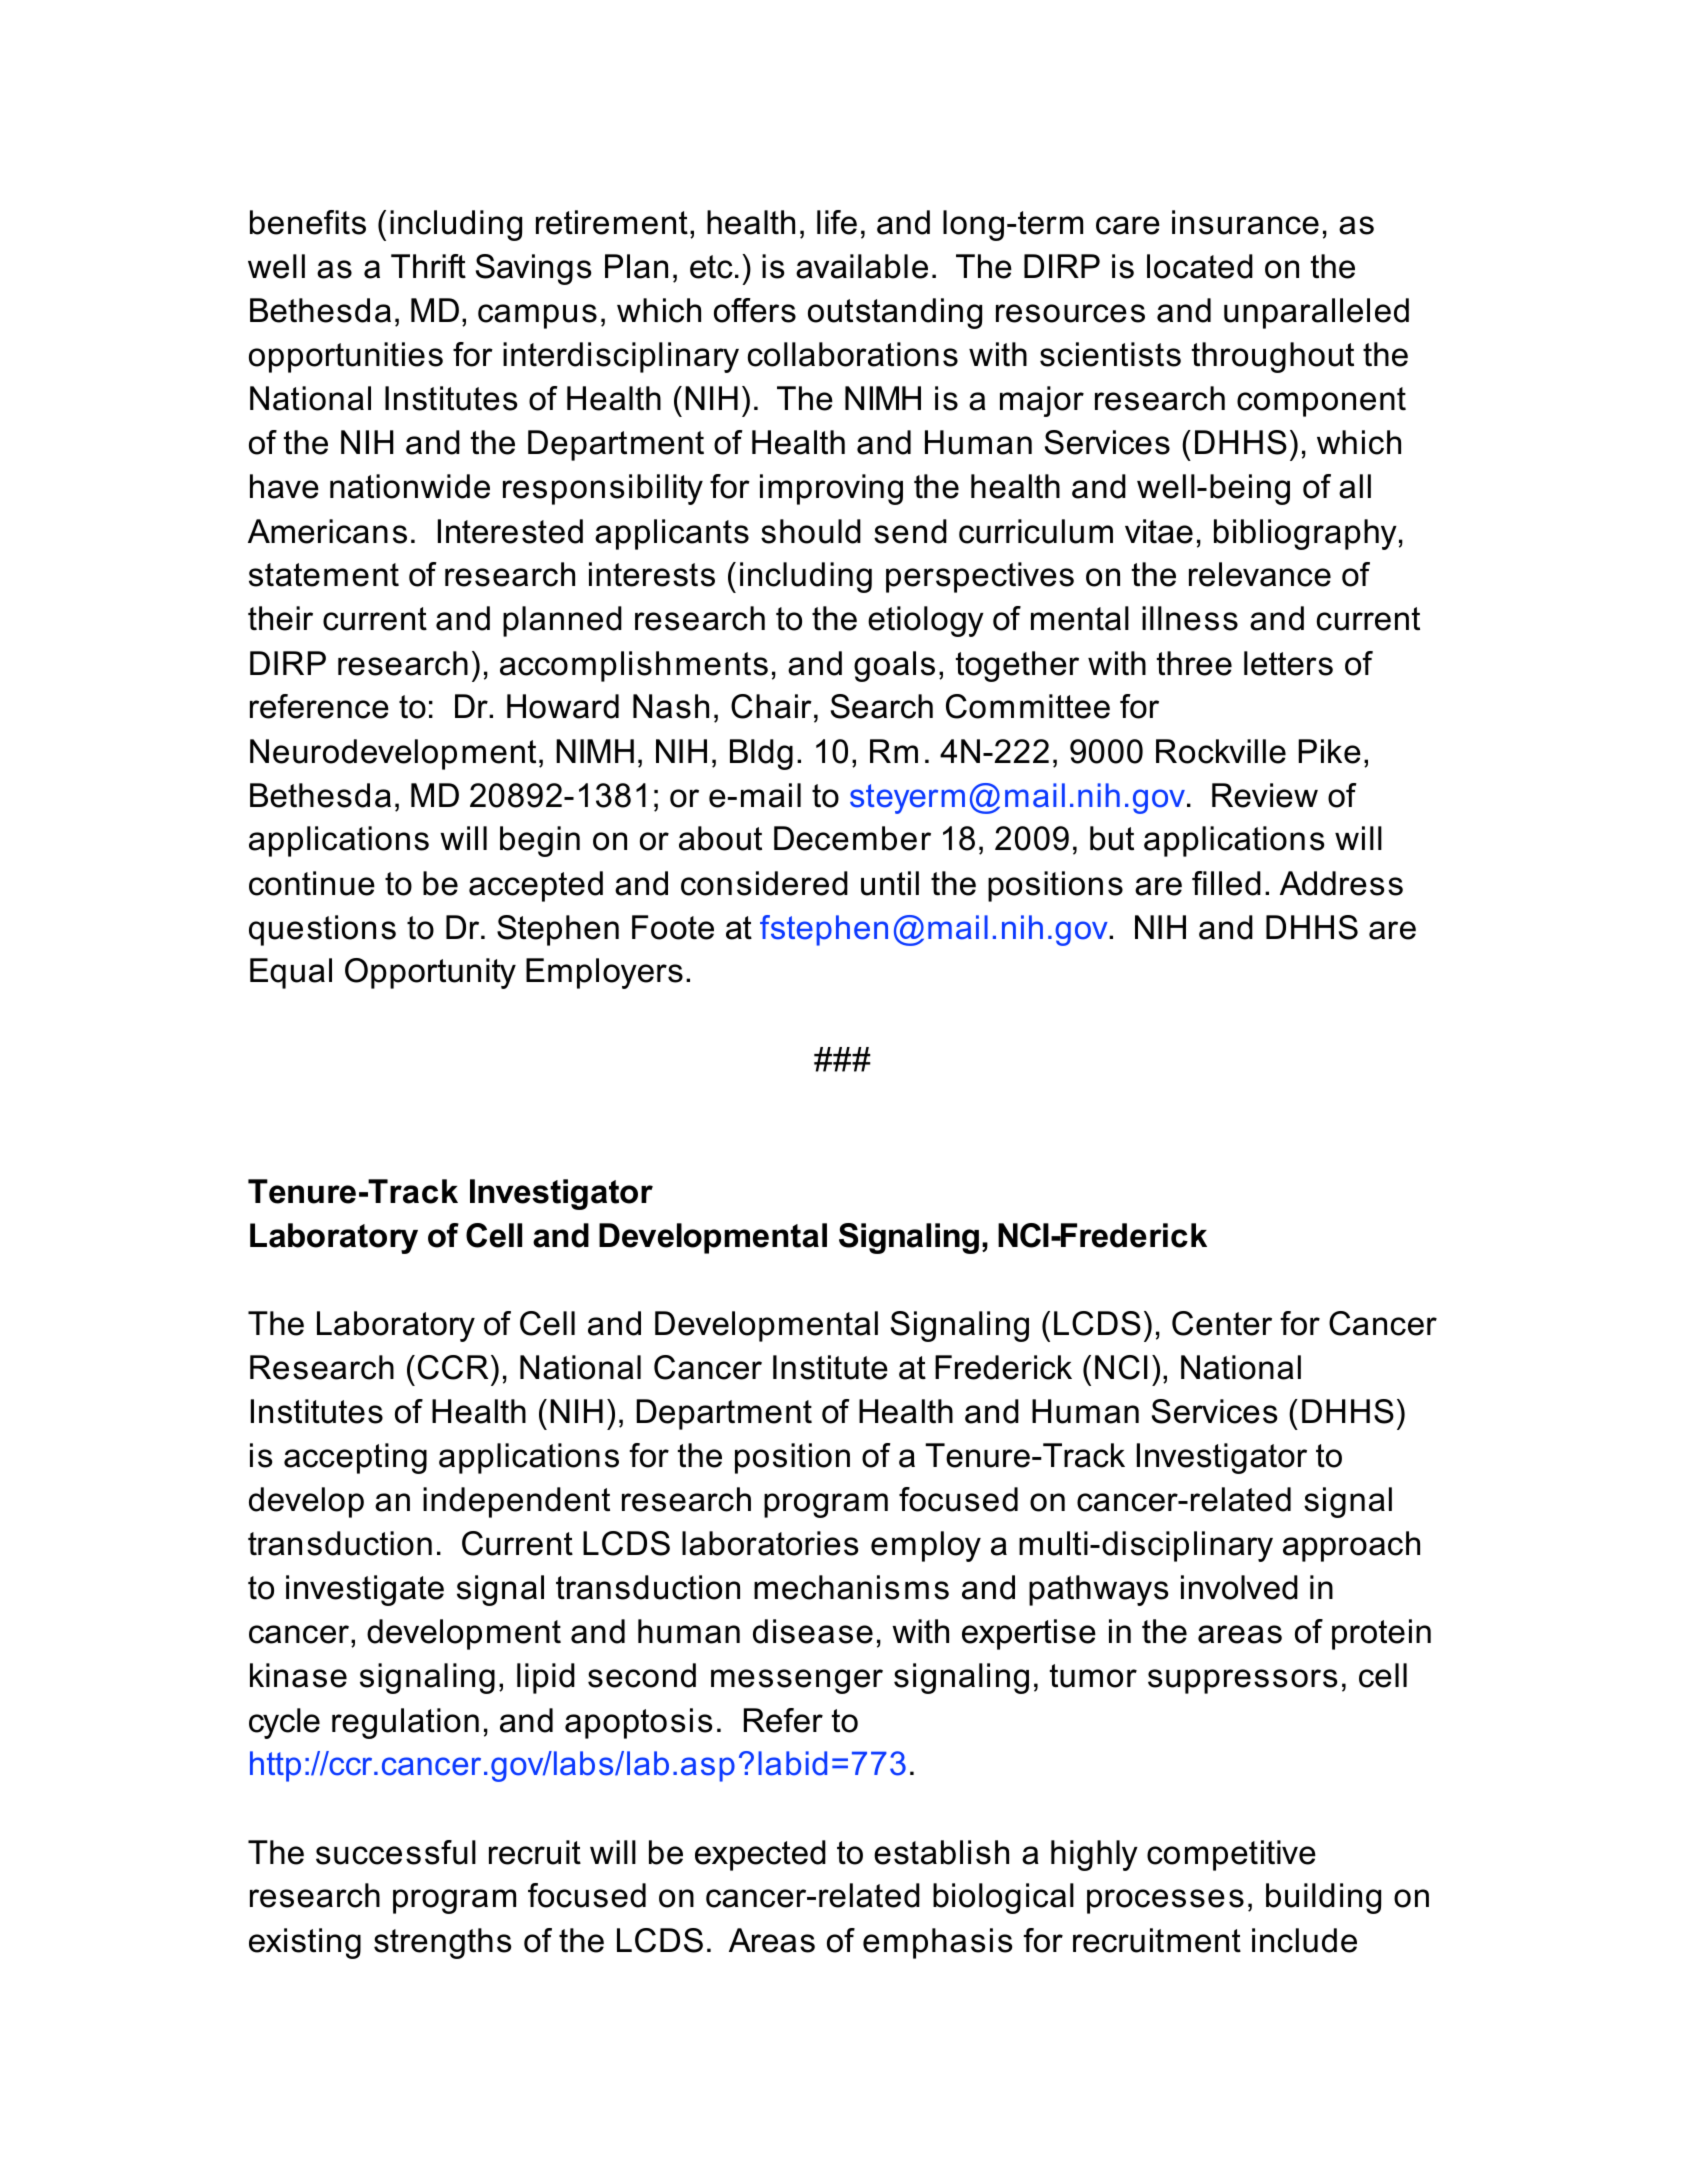 The image size is (1685, 2180). What do you see at coordinates (851, 1587) in the page?
I see `mechanisms` at bounding box center [851, 1587].
